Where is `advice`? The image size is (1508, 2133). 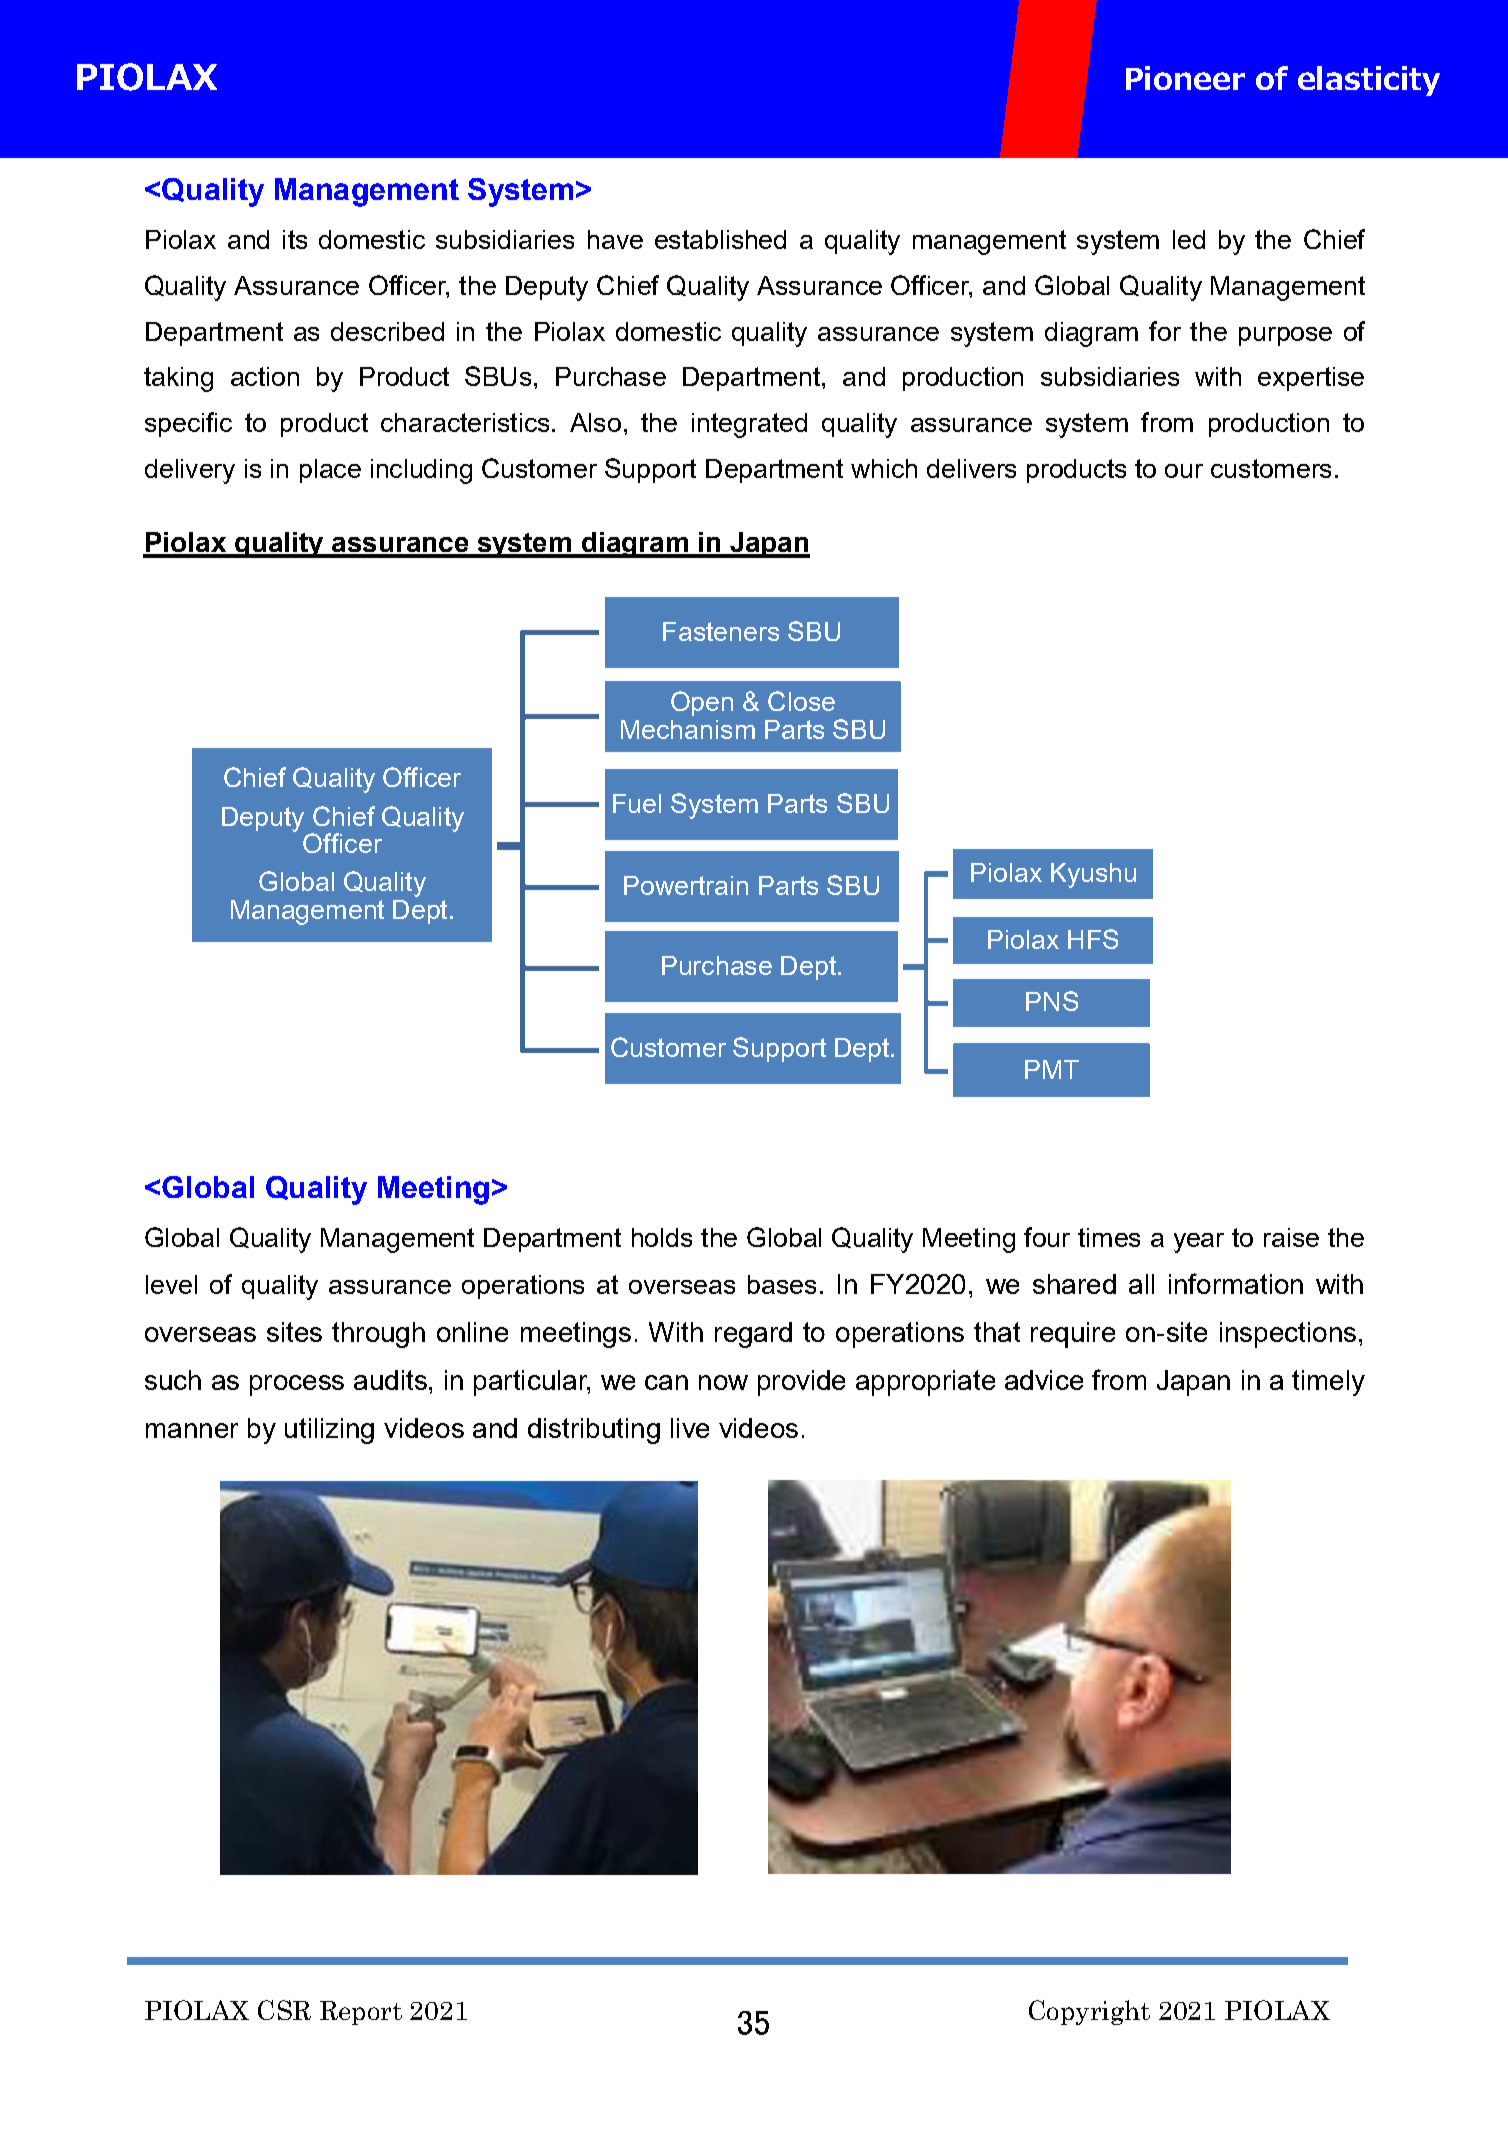 advice is located at coordinates (1044, 1380).
